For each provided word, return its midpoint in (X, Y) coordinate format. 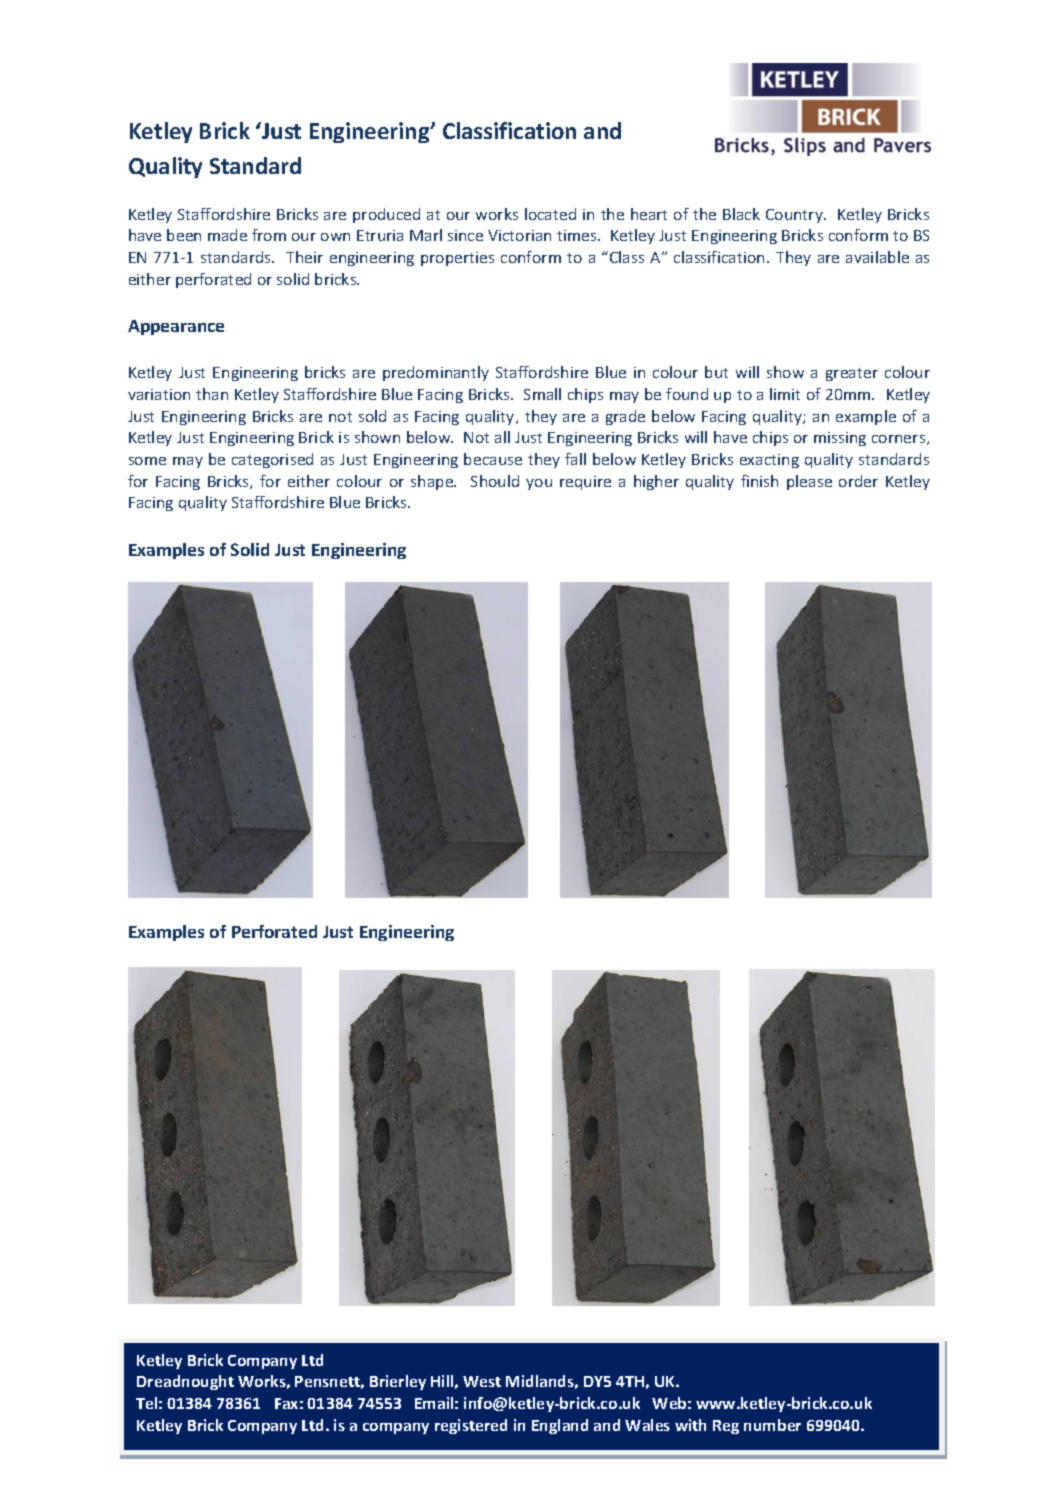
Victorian (519, 235)
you (539, 484)
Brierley (398, 1382)
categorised (272, 460)
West (482, 1381)
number (772, 1425)
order (858, 481)
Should (495, 481)
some (147, 461)
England (560, 1426)
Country (795, 216)
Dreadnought (185, 1382)
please (809, 482)
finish (759, 481)
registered (471, 1426)
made (227, 235)
